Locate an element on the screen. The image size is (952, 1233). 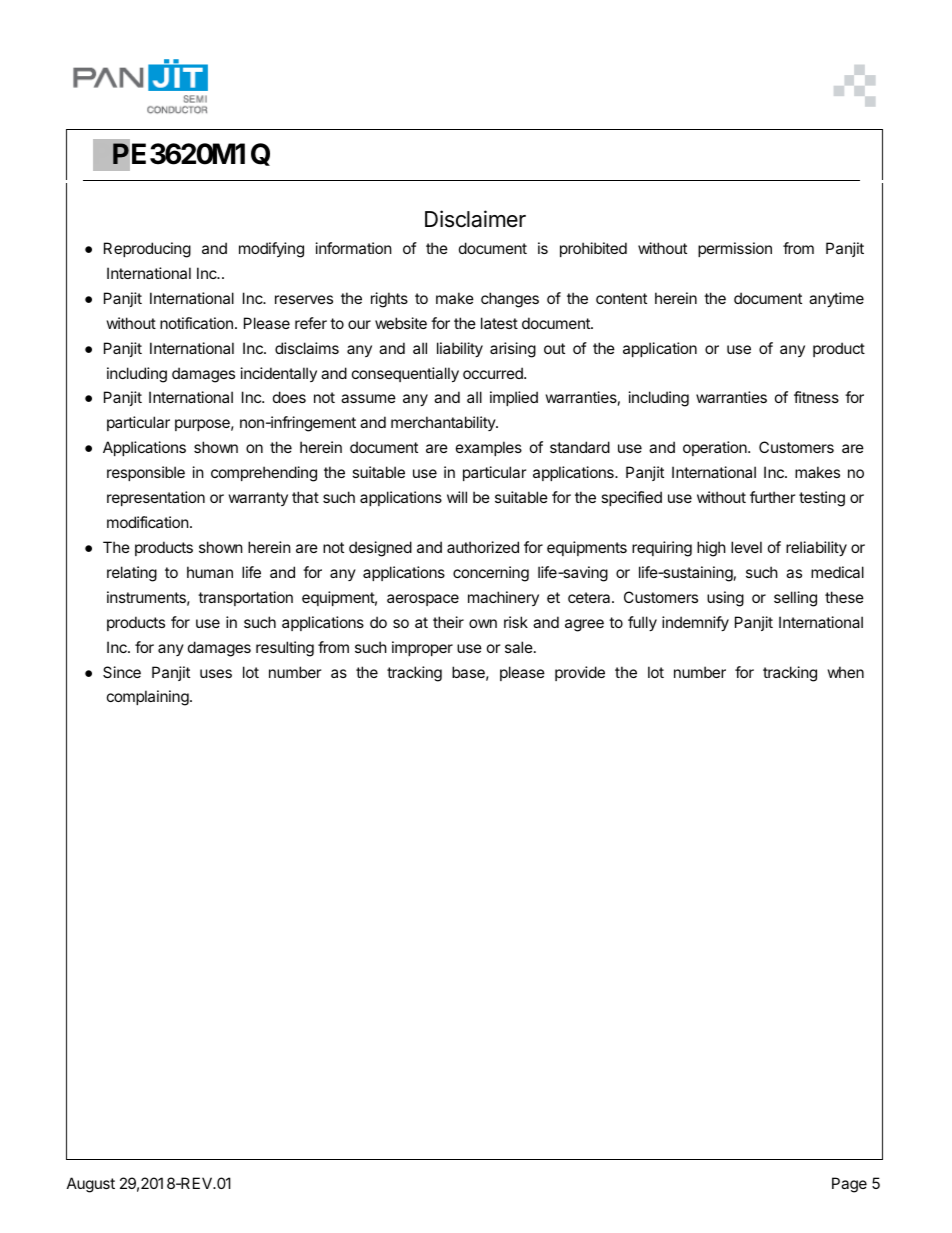
August is located at coordinates (91, 1185).
